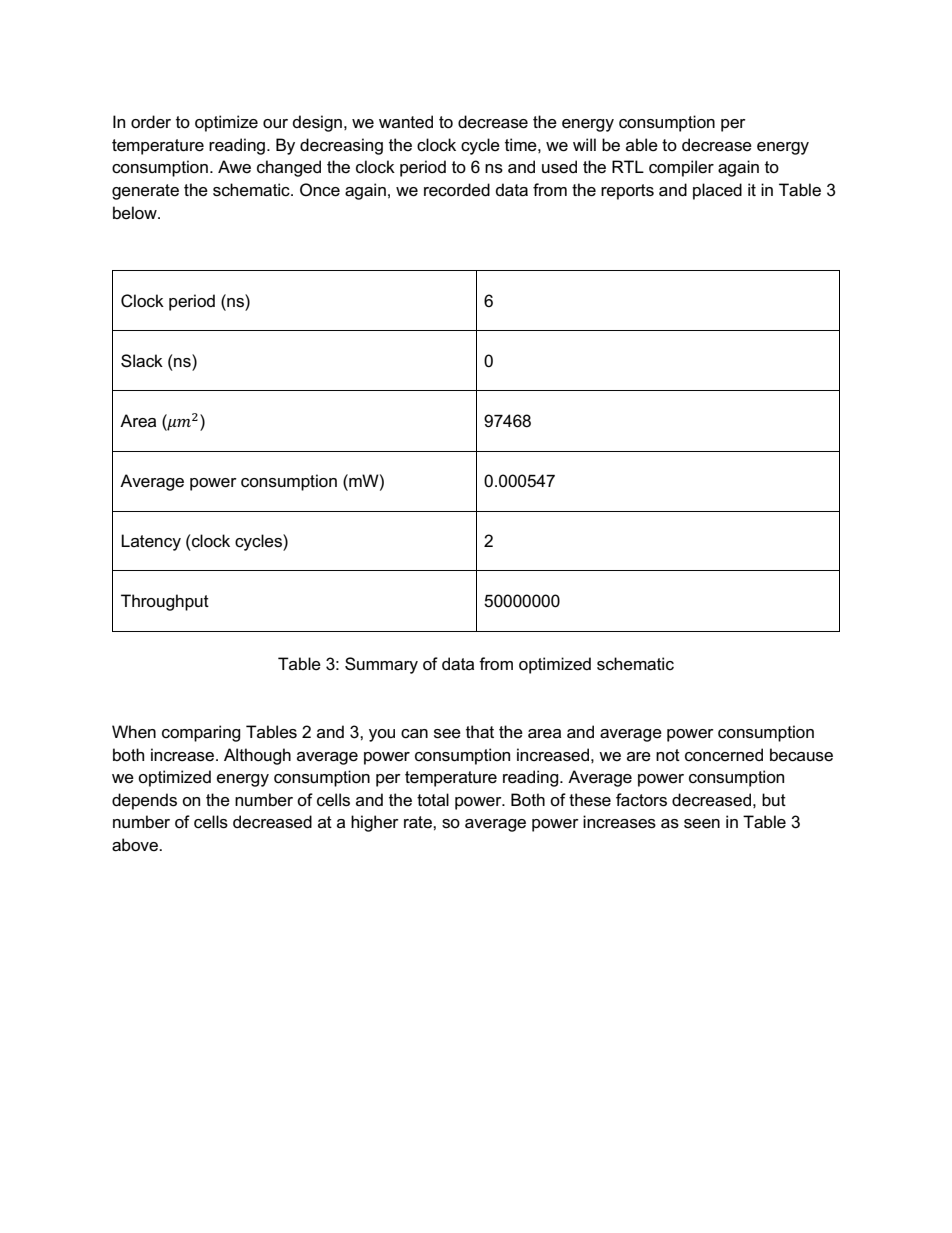  Describe the element at coordinates (406, 121) in the screenshot. I see `wanted` at that location.
